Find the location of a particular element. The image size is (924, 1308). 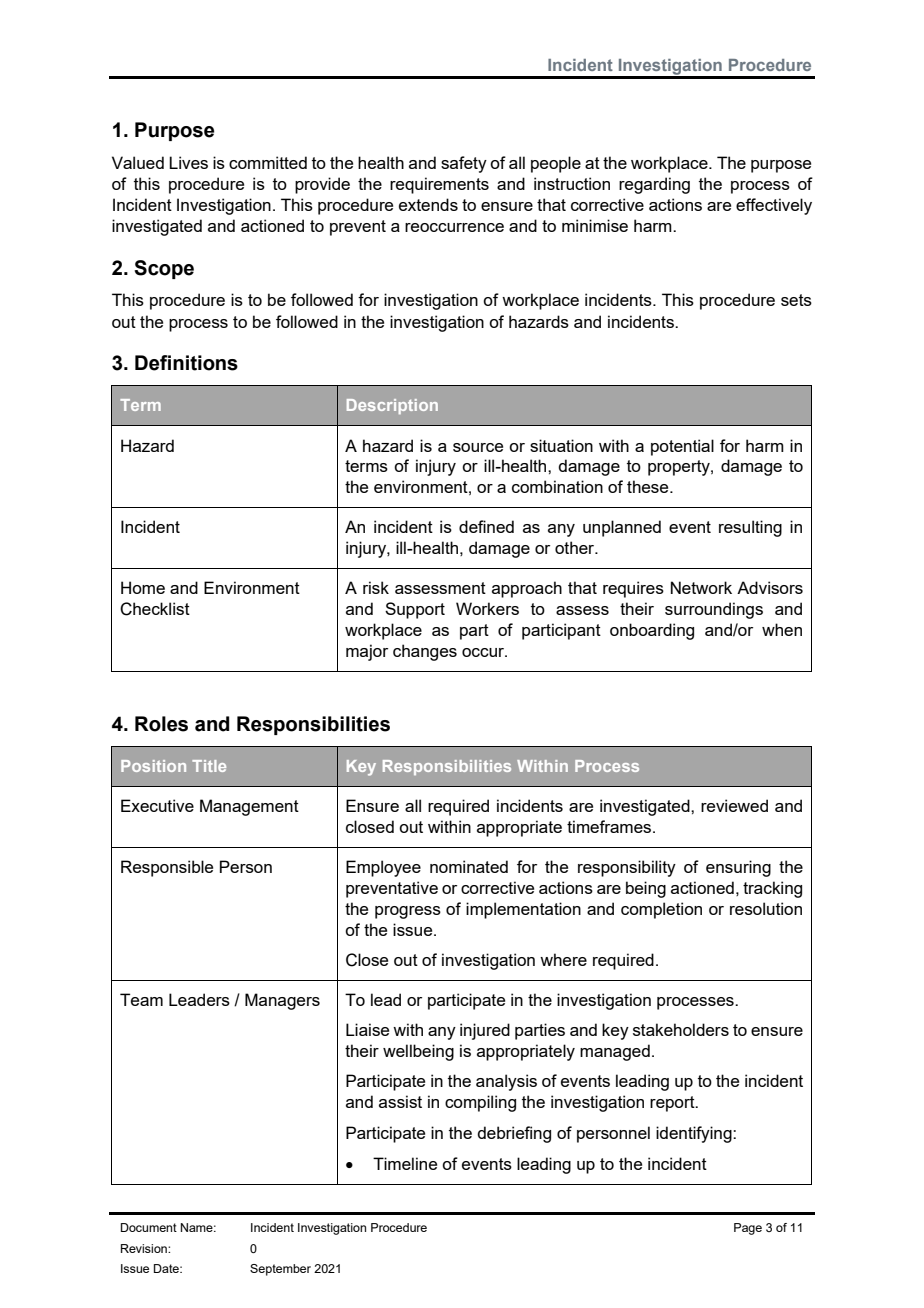

Timeline is located at coordinates (405, 1163).
